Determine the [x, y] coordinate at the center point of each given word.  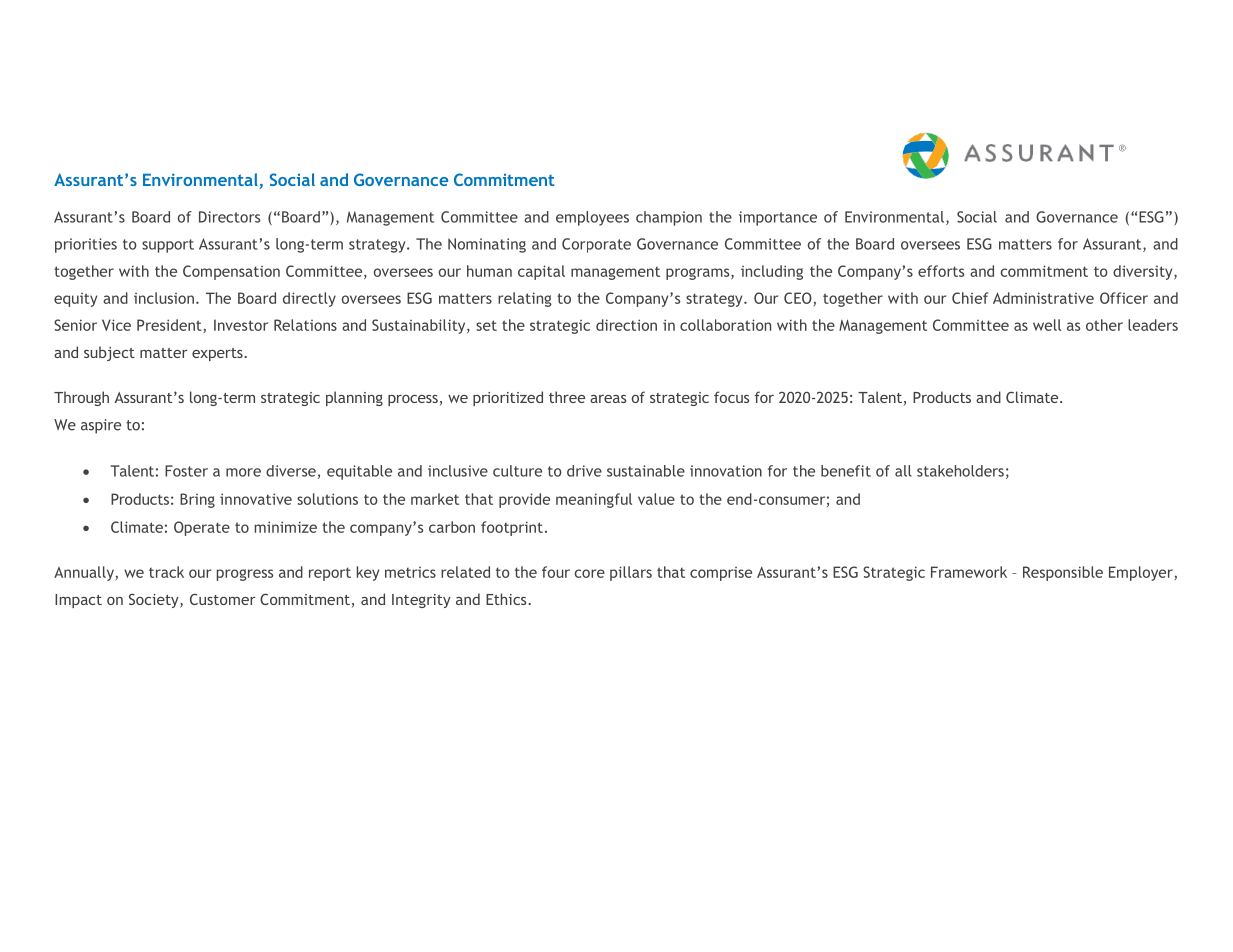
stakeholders [960, 471]
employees [592, 218]
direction [626, 325]
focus [731, 397]
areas [608, 399]
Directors [229, 217]
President [169, 325]
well [1047, 325]
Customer [223, 599]
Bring [197, 500]
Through [81, 398]
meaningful [594, 500]
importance [778, 218]
